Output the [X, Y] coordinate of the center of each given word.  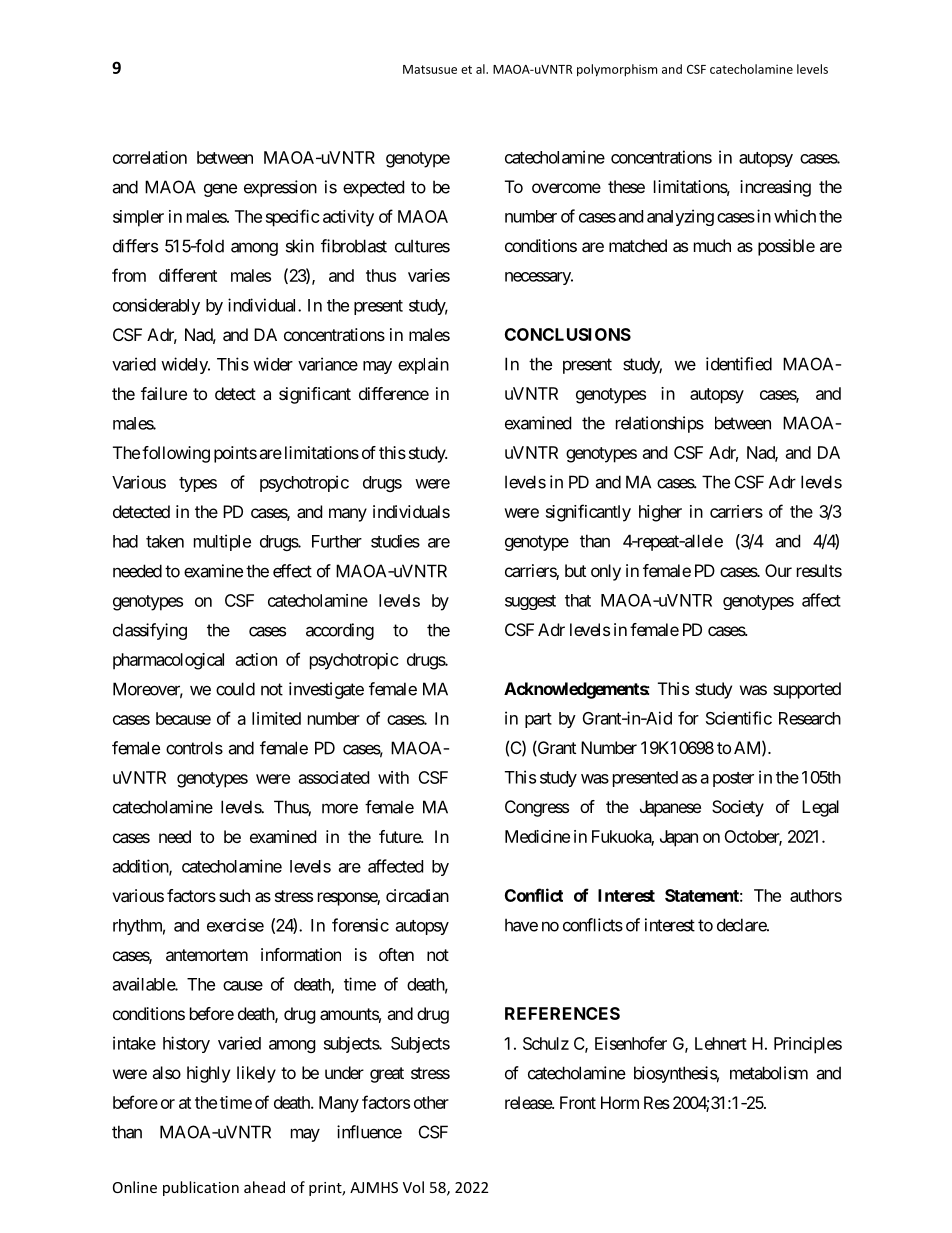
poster [733, 779]
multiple [222, 542]
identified [739, 364]
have [521, 925]
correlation [150, 157]
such [234, 895]
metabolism [769, 1073]
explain [423, 365]
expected [373, 188]
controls [194, 748]
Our [778, 570]
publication [201, 1188]
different [188, 275]
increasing [775, 188]
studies [395, 541]
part [538, 720]
